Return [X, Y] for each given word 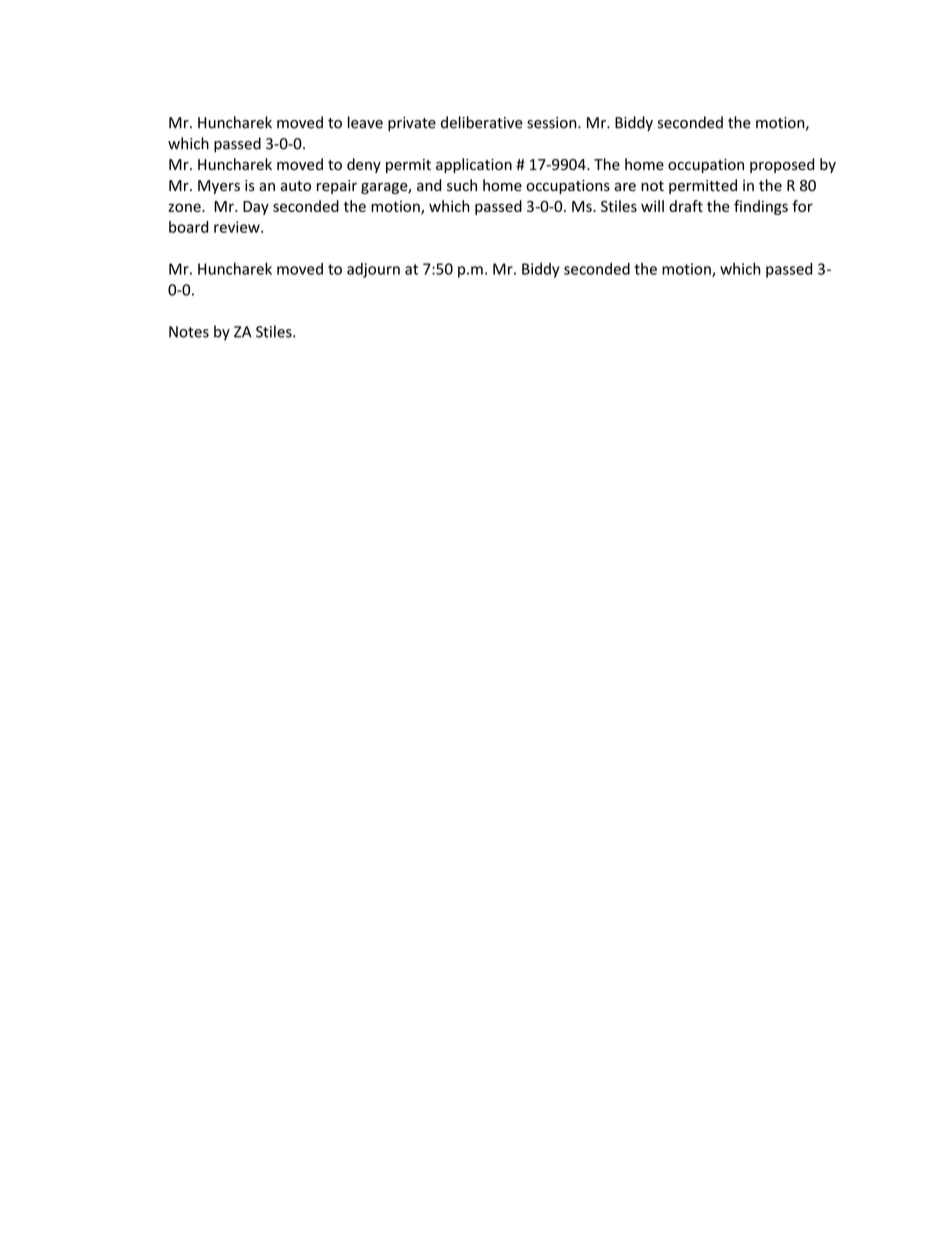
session [553, 123]
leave [365, 122]
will [652, 206]
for [802, 206]
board [188, 227]
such [462, 185]
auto [295, 186]
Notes [189, 332]
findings [761, 207]
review [238, 227]
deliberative [482, 122]
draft [686, 206]
